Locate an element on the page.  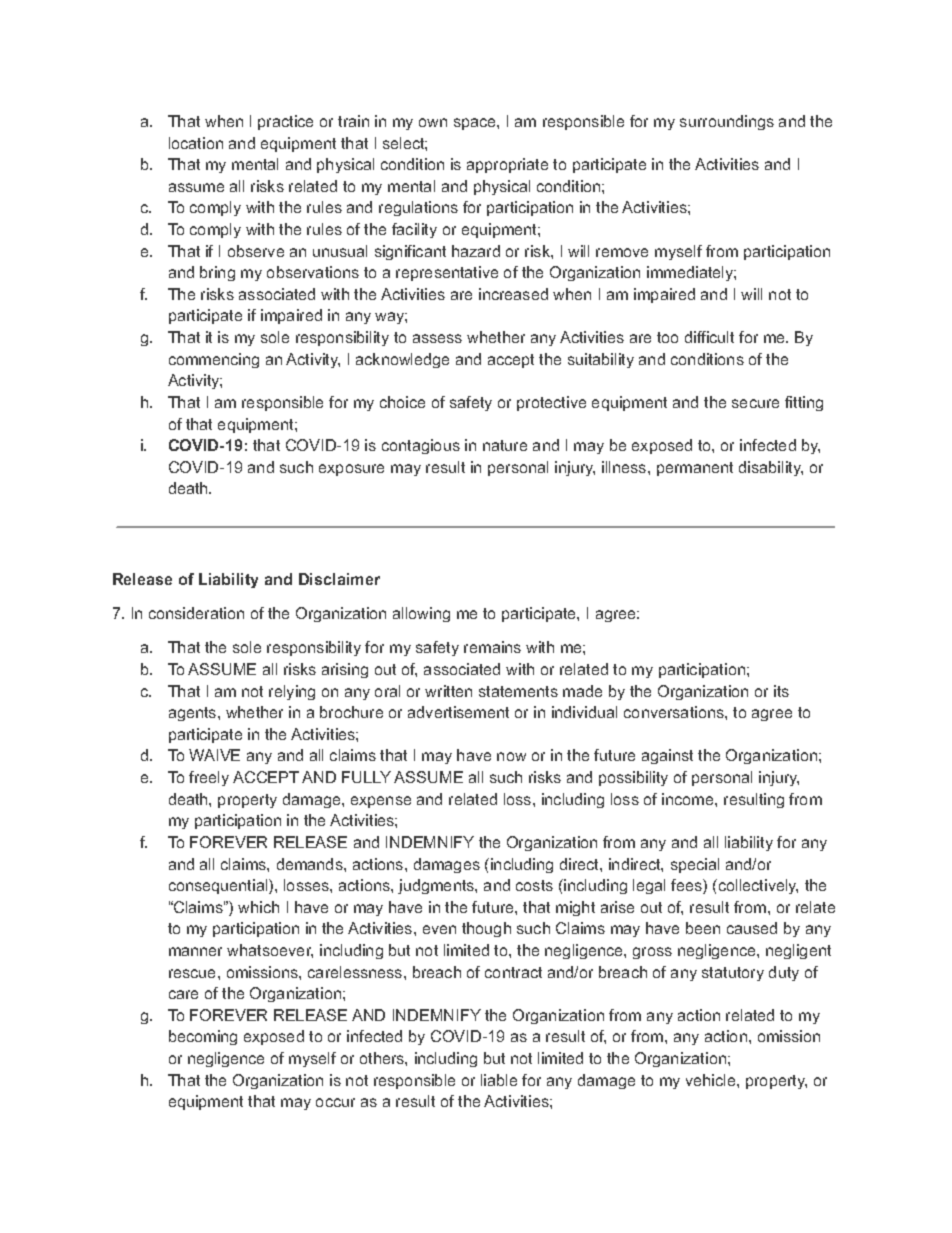
relying is located at coordinates (292, 692).
